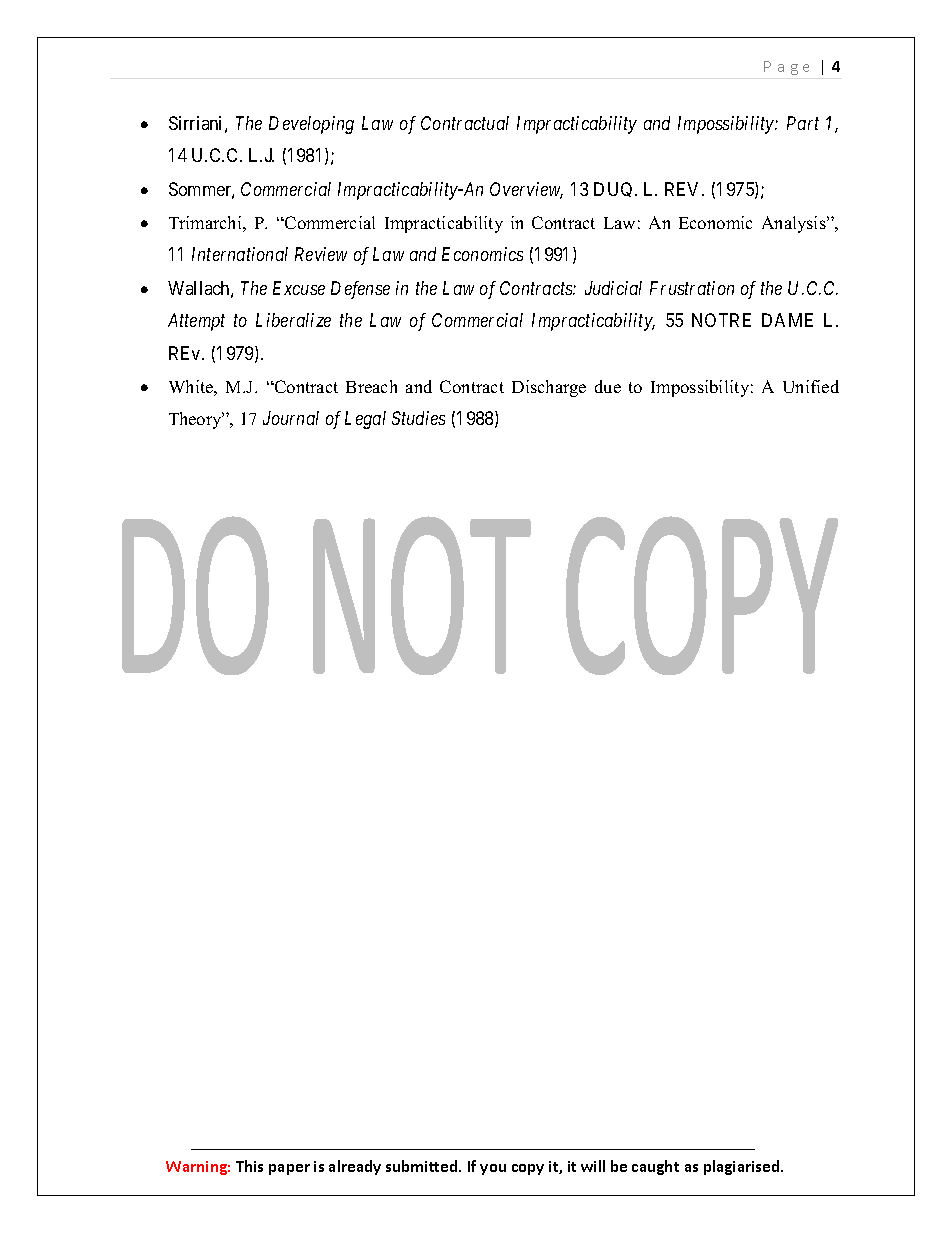 The height and width of the screenshot is (1233, 952). What do you see at coordinates (803, 123) in the screenshot?
I see `Part` at bounding box center [803, 123].
